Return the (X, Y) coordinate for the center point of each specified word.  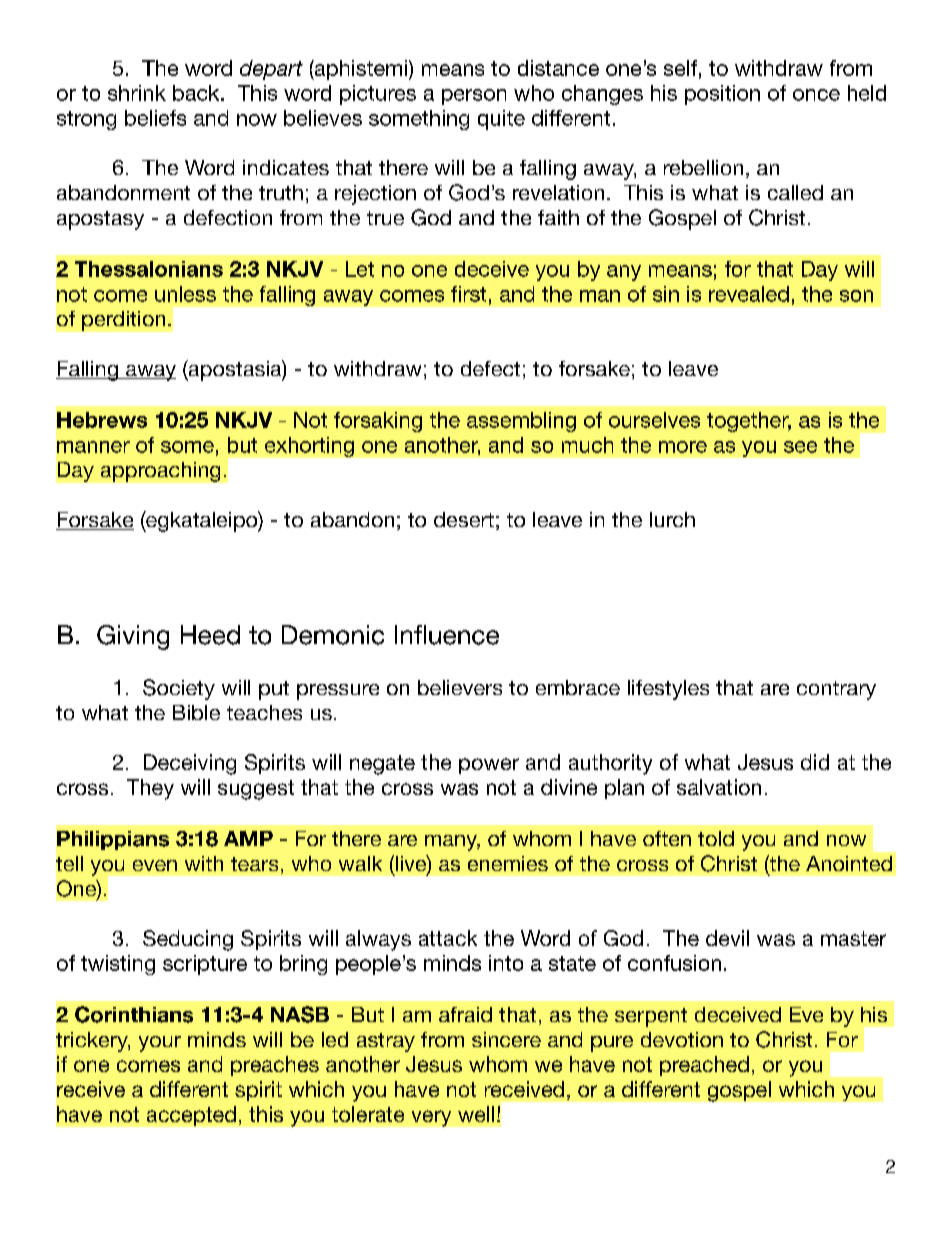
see (800, 447)
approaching (160, 472)
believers (460, 687)
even (155, 865)
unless (185, 294)
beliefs (155, 118)
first (468, 294)
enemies (508, 863)
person (474, 97)
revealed (749, 294)
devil (727, 938)
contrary (836, 690)
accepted (191, 1116)
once (816, 95)
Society (179, 689)
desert (464, 519)
